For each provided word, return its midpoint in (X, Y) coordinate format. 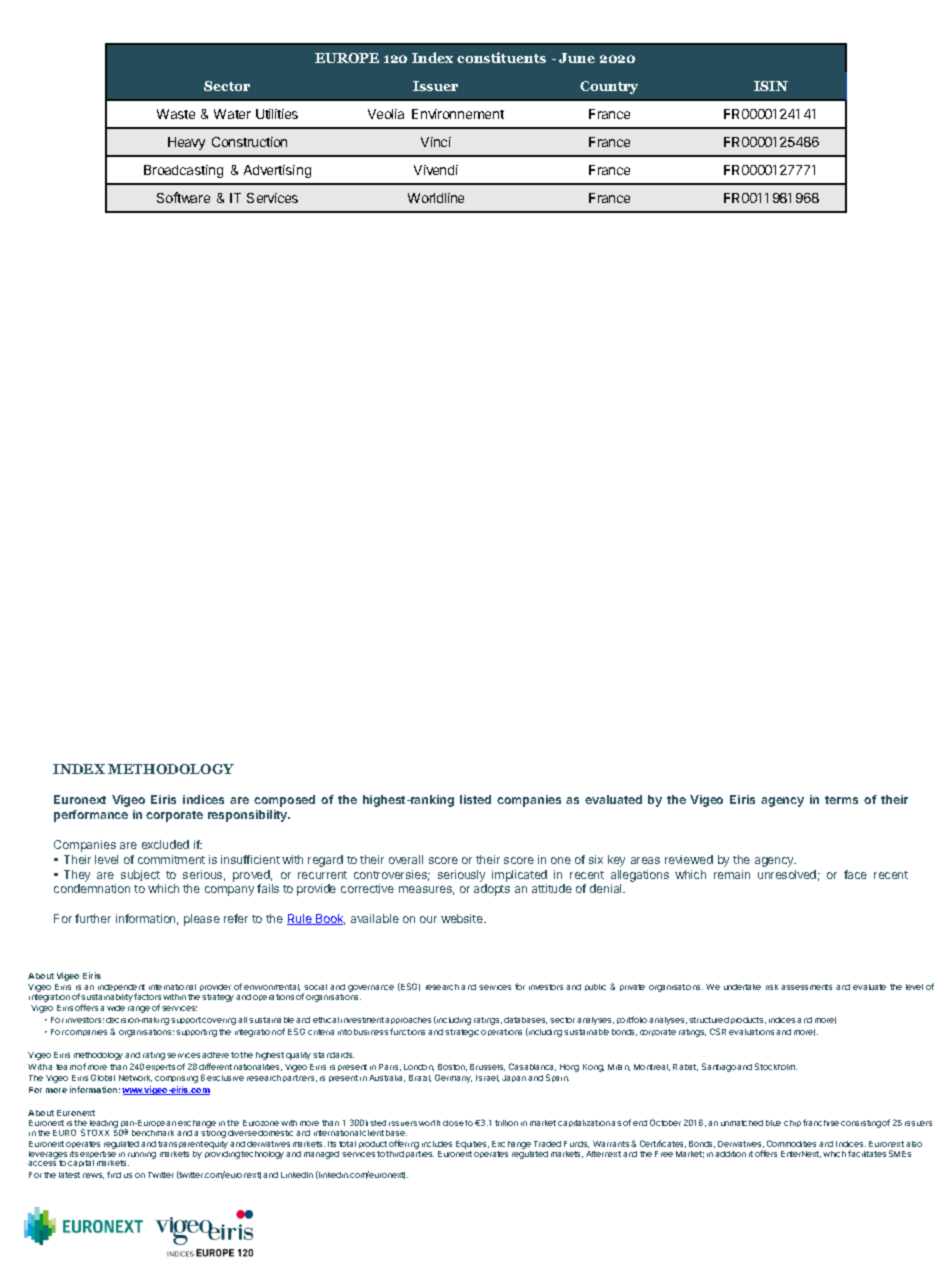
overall (406, 859)
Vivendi (436, 170)
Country (609, 87)
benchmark (153, 1133)
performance (91, 816)
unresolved (787, 874)
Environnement (458, 114)
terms (841, 800)
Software (183, 197)
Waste (176, 114)
